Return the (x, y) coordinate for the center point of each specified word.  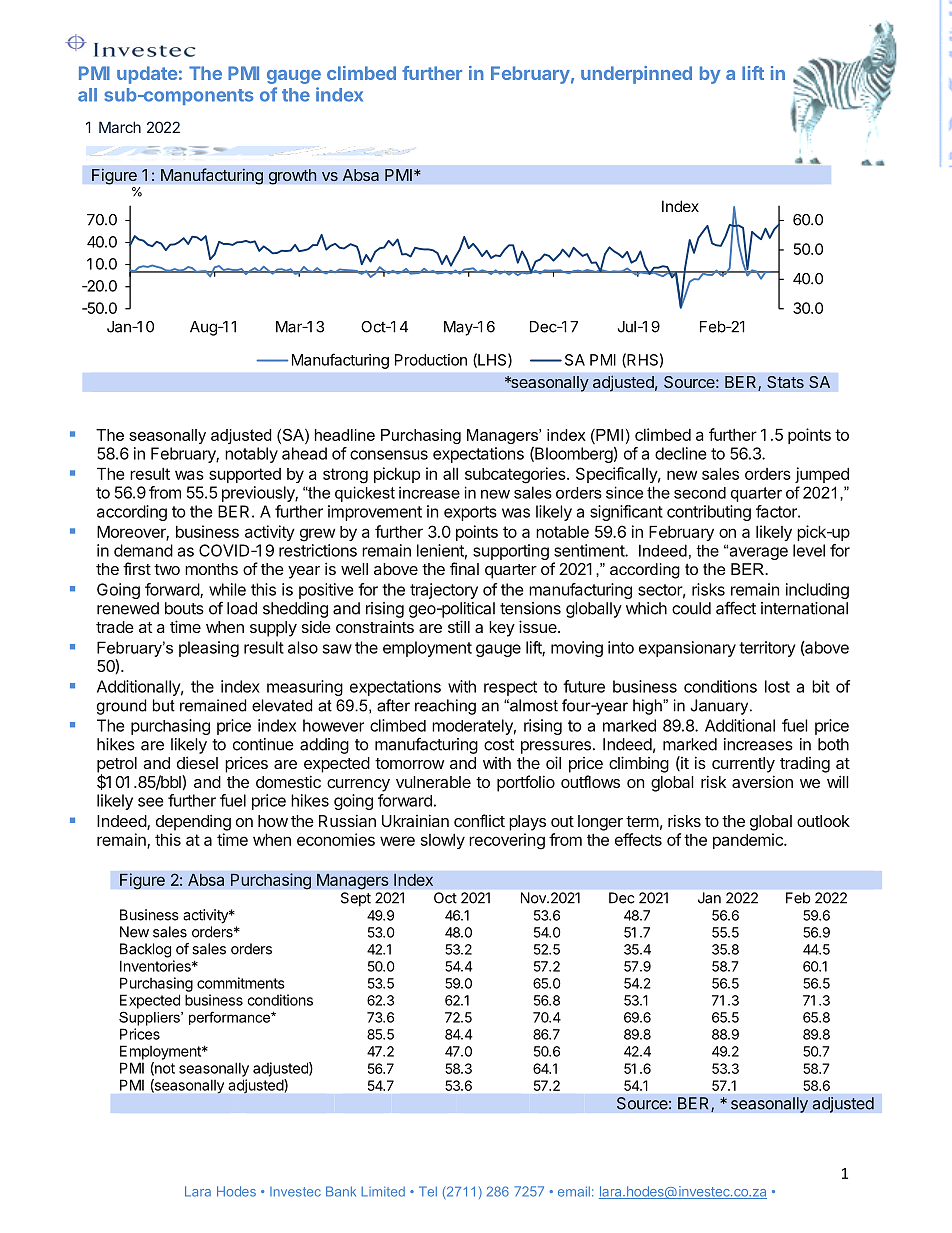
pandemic (749, 841)
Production (431, 360)
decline (680, 453)
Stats (785, 382)
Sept (356, 899)
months (211, 569)
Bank (341, 1191)
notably (251, 455)
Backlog (145, 950)
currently (743, 765)
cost (499, 745)
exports (470, 513)
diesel (197, 762)
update (147, 75)
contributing (709, 513)
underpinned (636, 75)
